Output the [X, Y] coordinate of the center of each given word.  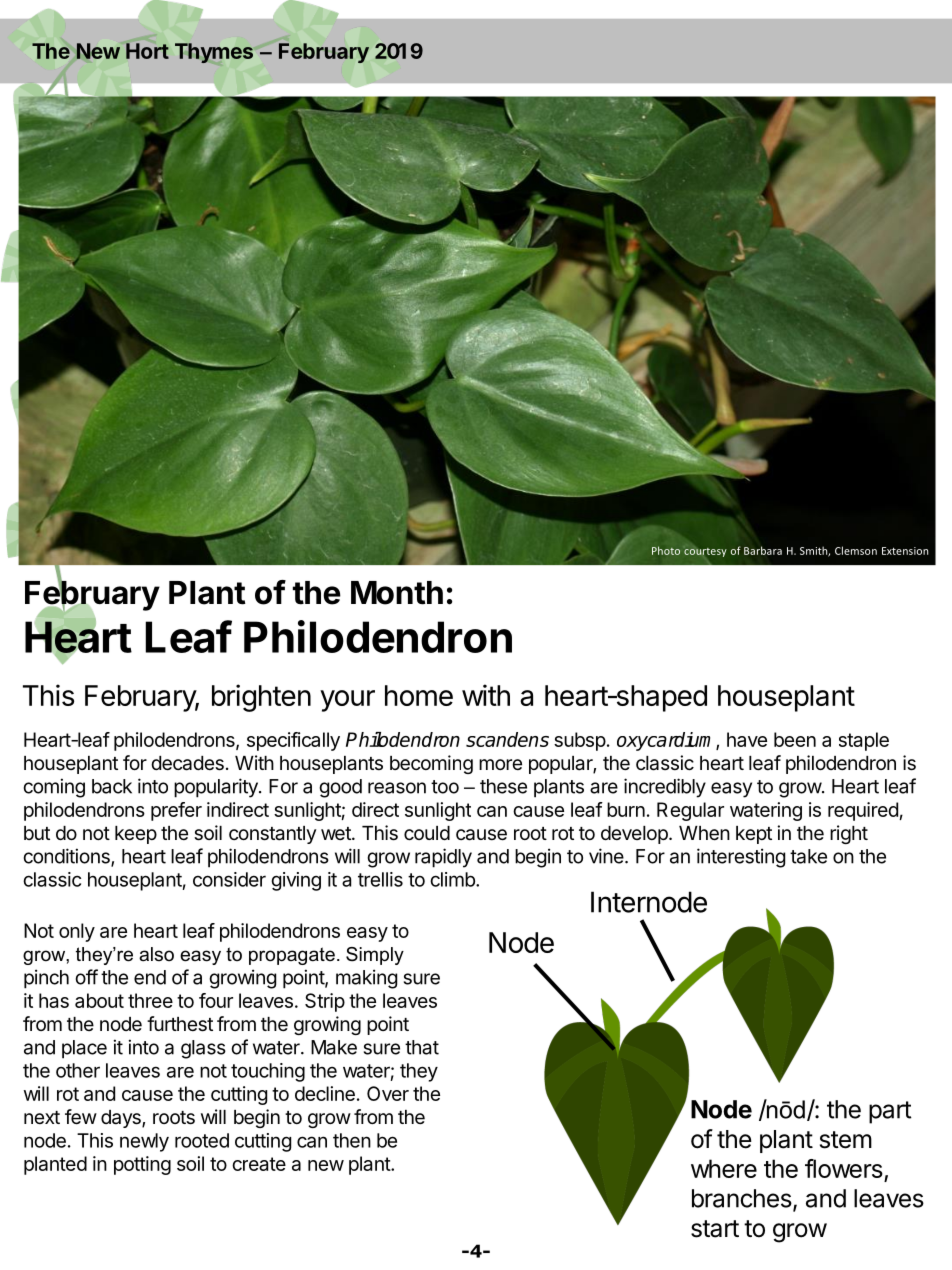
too [445, 787]
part [890, 1112]
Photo [666, 550]
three [150, 1000]
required [863, 811]
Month [397, 593]
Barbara [763, 550]
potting [142, 1165]
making [366, 979]
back [112, 786]
